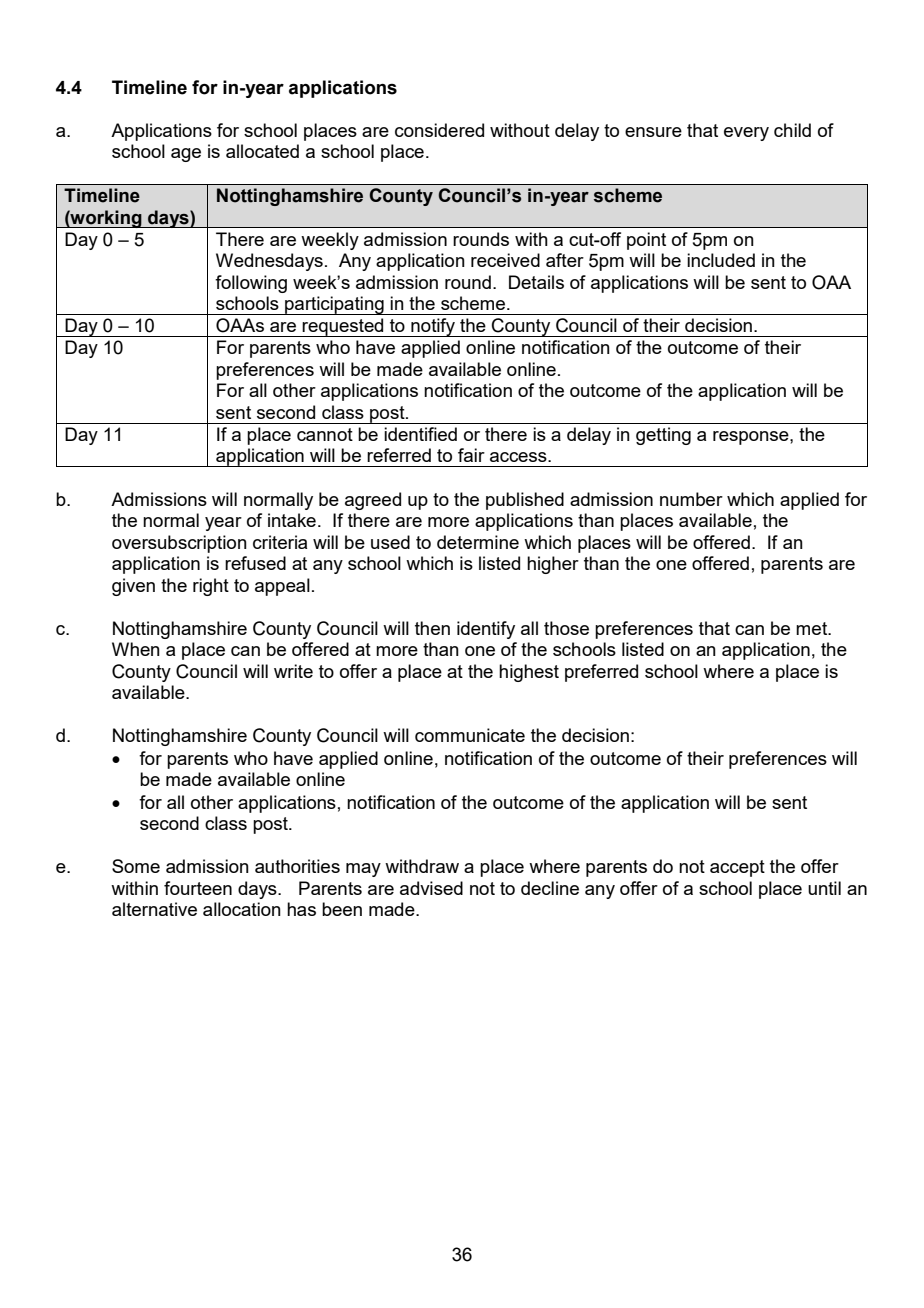  What do you see at coordinates (691, 499) in the screenshot?
I see `number` at bounding box center [691, 499].
